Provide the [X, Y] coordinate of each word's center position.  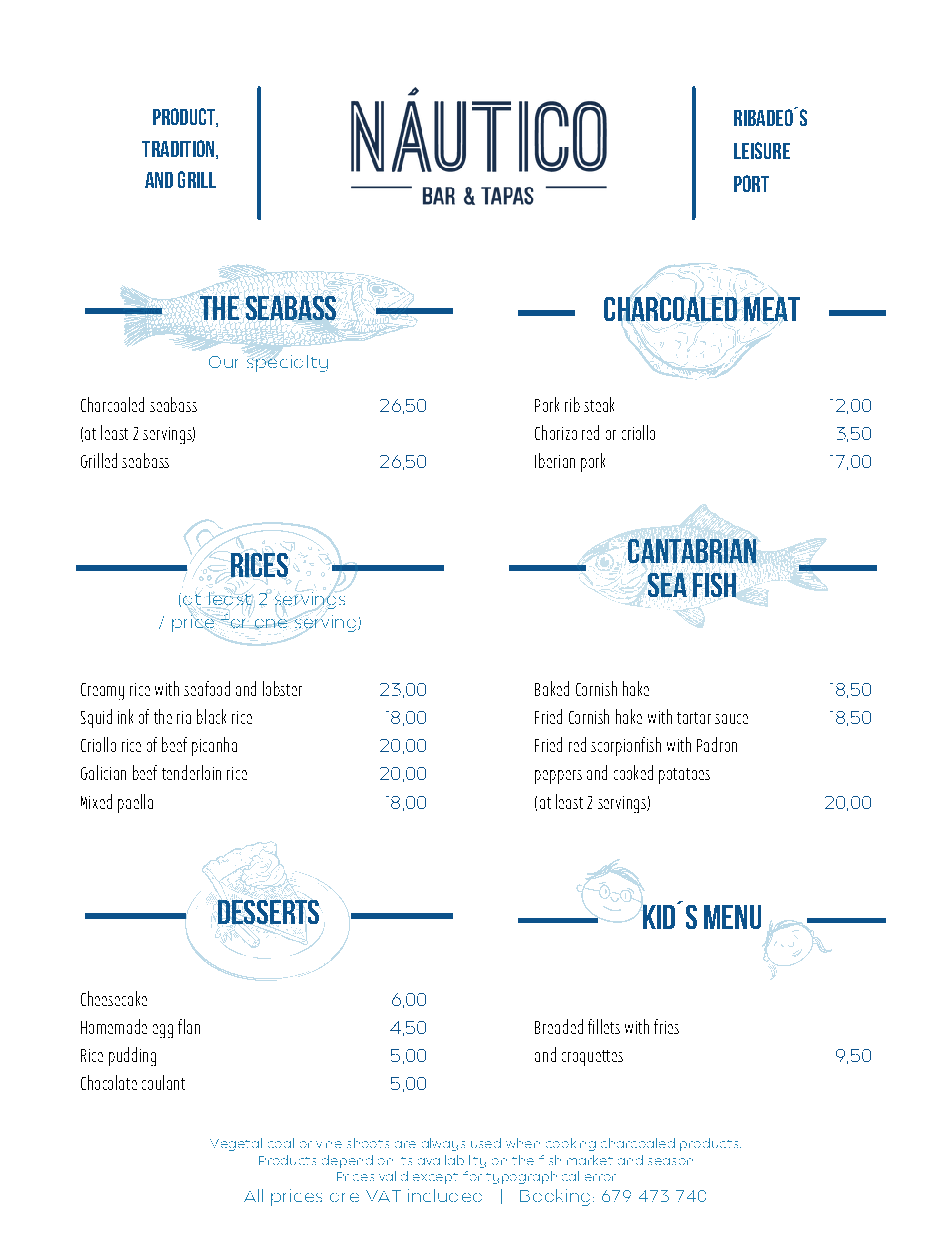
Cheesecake [114, 998]
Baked [552, 688]
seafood [207, 688]
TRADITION [179, 149]
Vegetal [236, 1144]
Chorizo [556, 432]
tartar [694, 718]
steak [599, 404]
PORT [751, 183]
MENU [732, 917]
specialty [287, 363]
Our [223, 362]
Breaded [559, 1026]
